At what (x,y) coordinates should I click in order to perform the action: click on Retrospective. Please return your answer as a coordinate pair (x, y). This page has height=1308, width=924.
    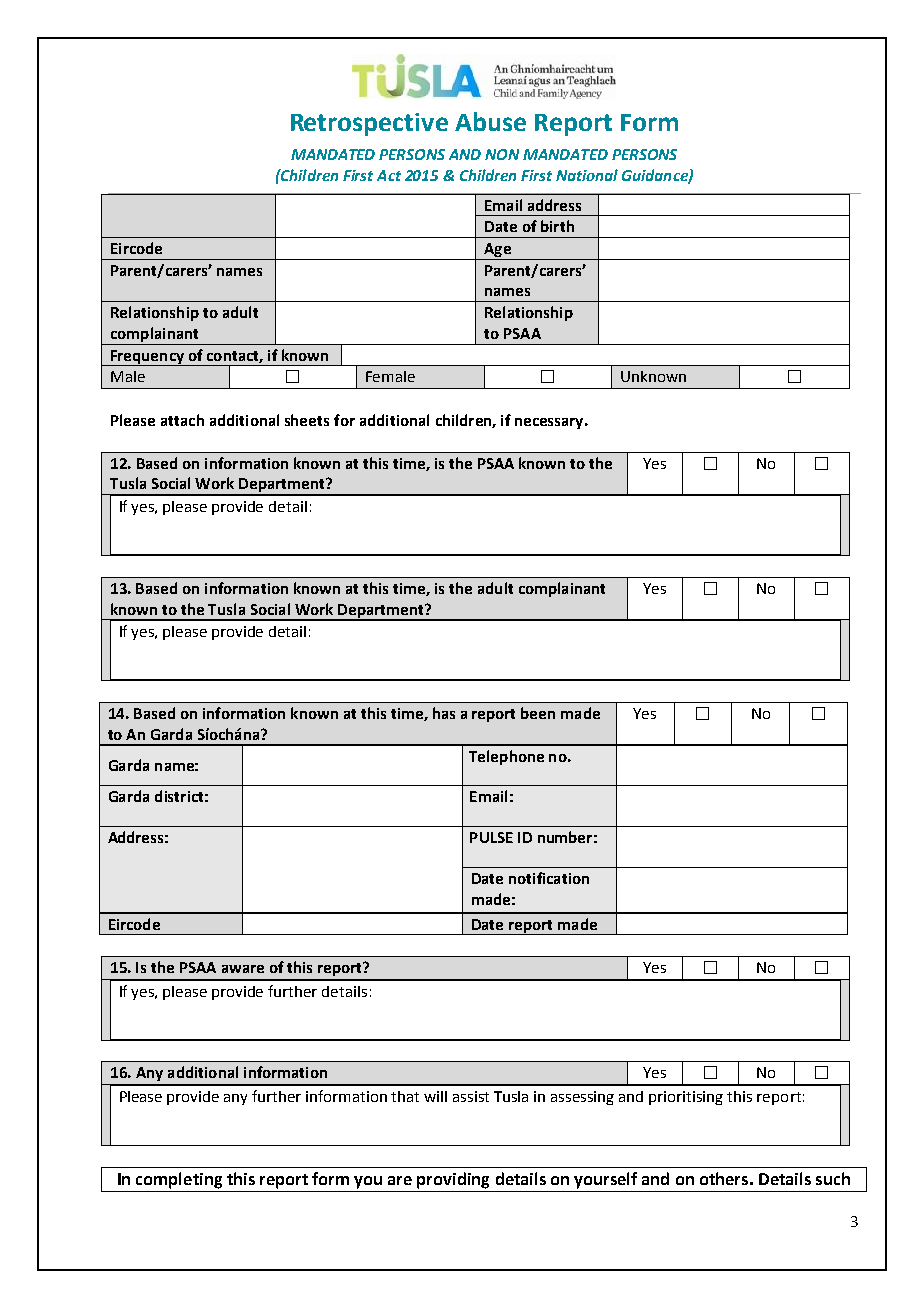
    Looking at the image, I should click on (369, 124).
